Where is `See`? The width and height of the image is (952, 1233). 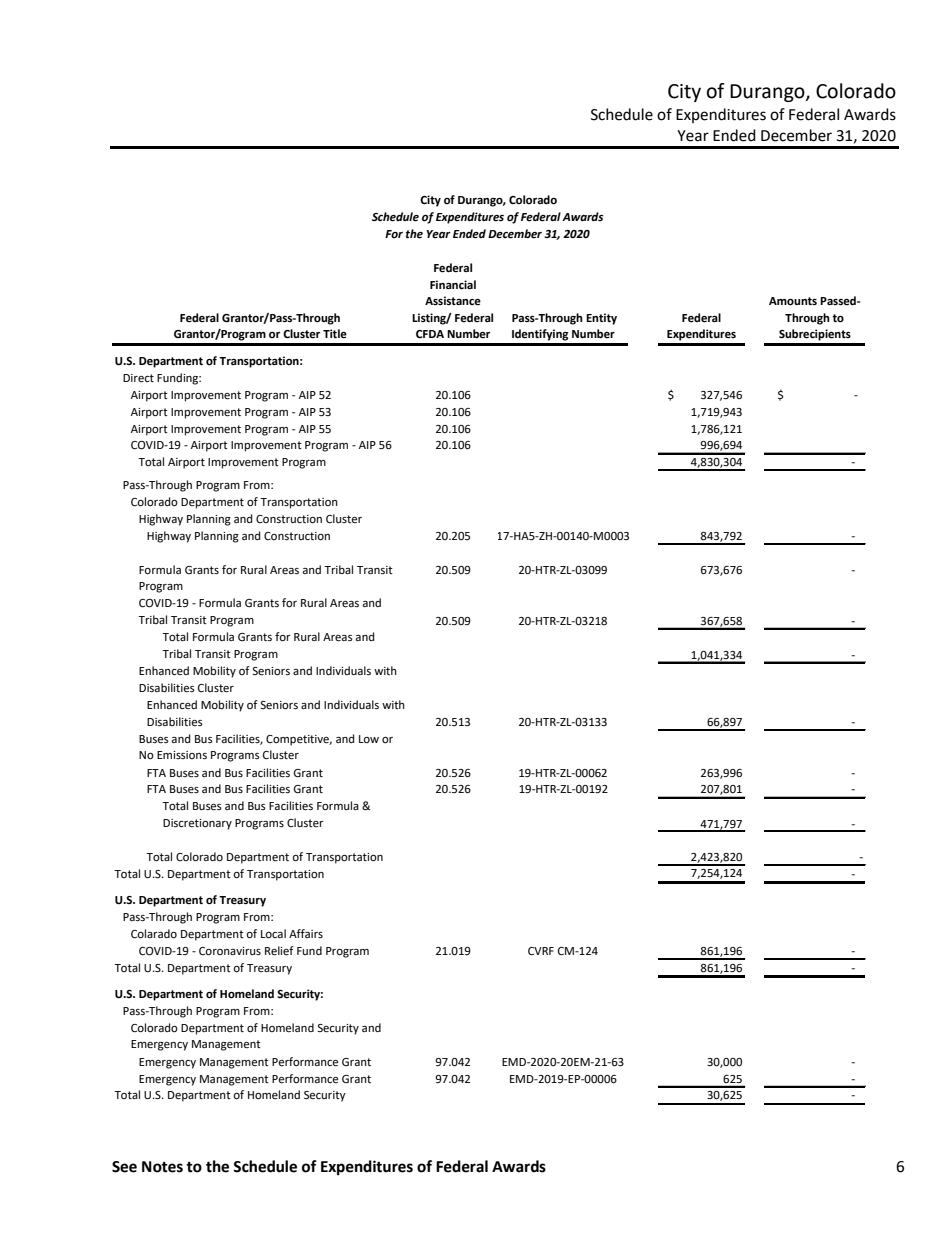
See is located at coordinates (124, 1167).
